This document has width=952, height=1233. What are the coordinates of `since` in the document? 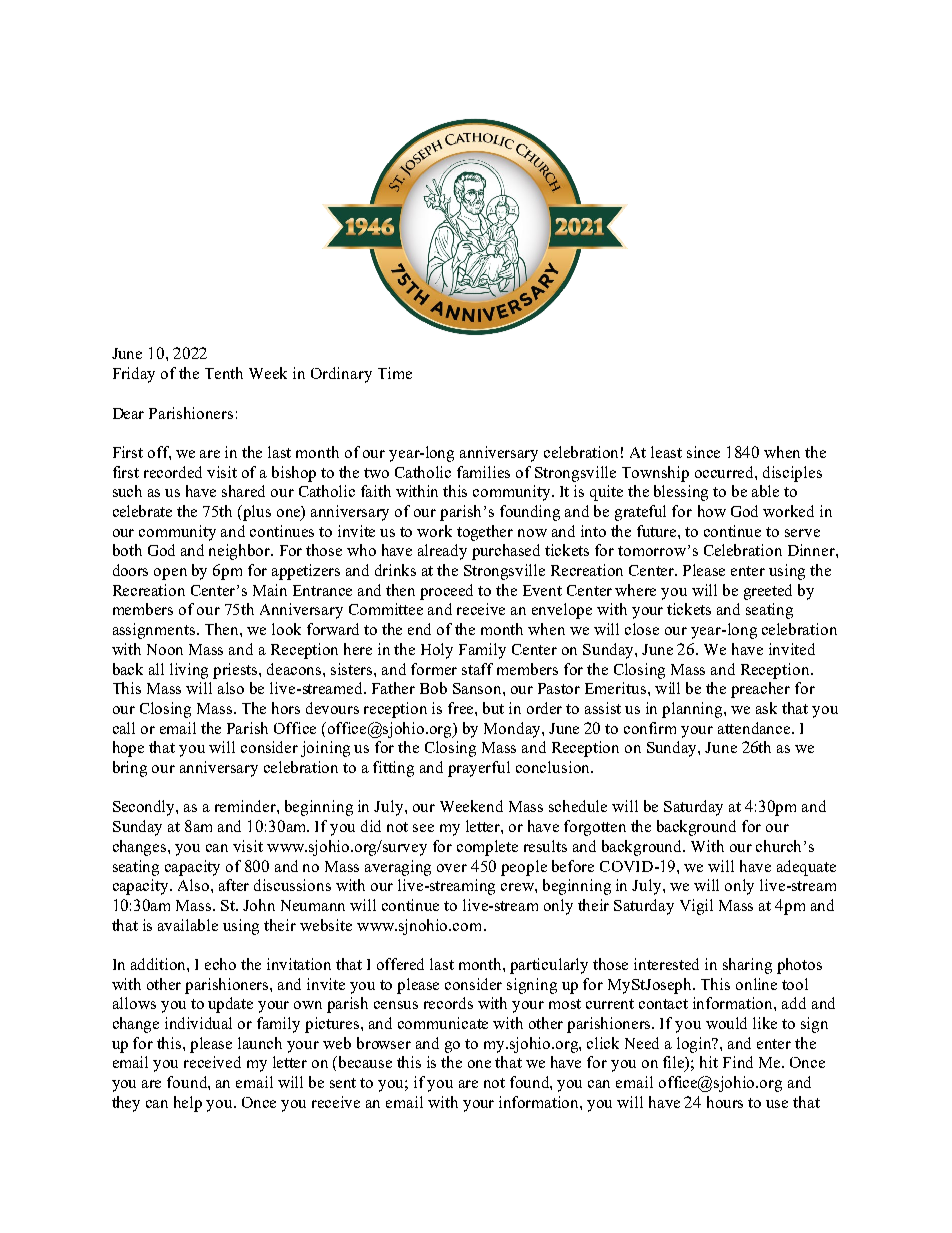 It's located at (703, 452).
